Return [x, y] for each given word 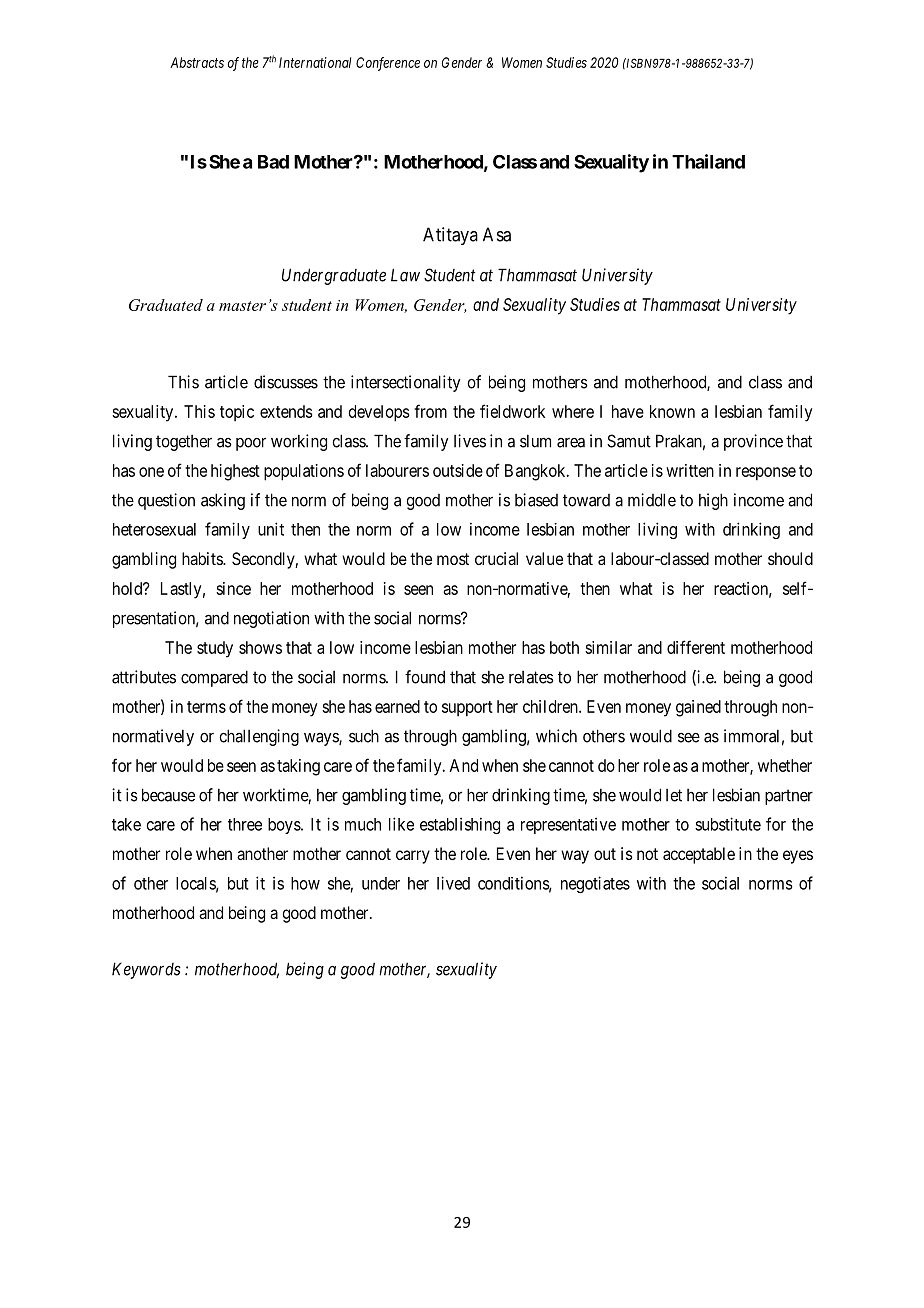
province [753, 442]
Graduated [166, 305]
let [674, 795]
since [233, 588]
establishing [460, 825]
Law [405, 275]
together [184, 443]
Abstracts [197, 62]
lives [470, 441]
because [168, 795]
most [453, 559]
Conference [388, 64]
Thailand [708, 161]
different [696, 647]
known [672, 411]
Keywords [146, 970]
